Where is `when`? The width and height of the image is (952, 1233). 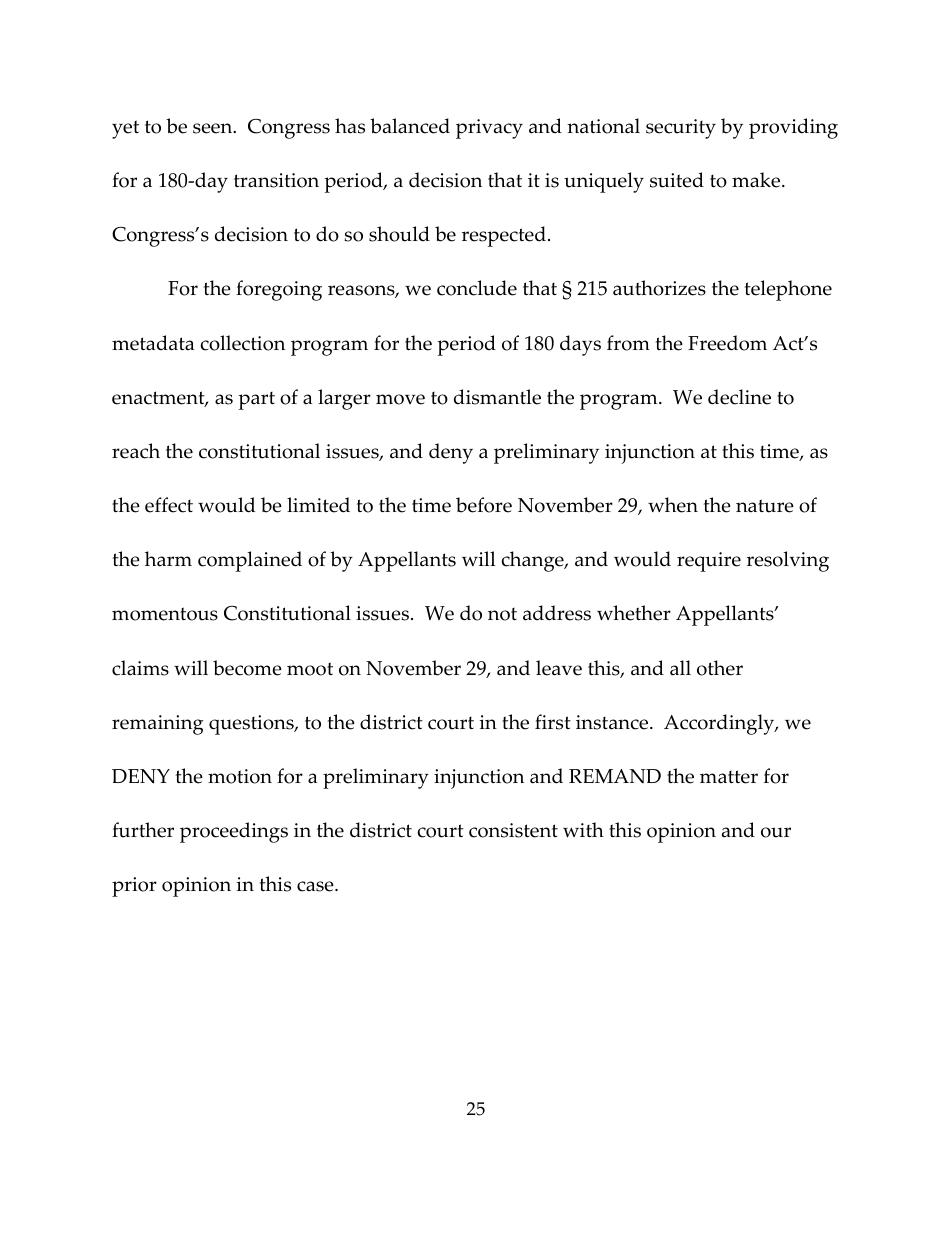
when is located at coordinates (673, 505).
